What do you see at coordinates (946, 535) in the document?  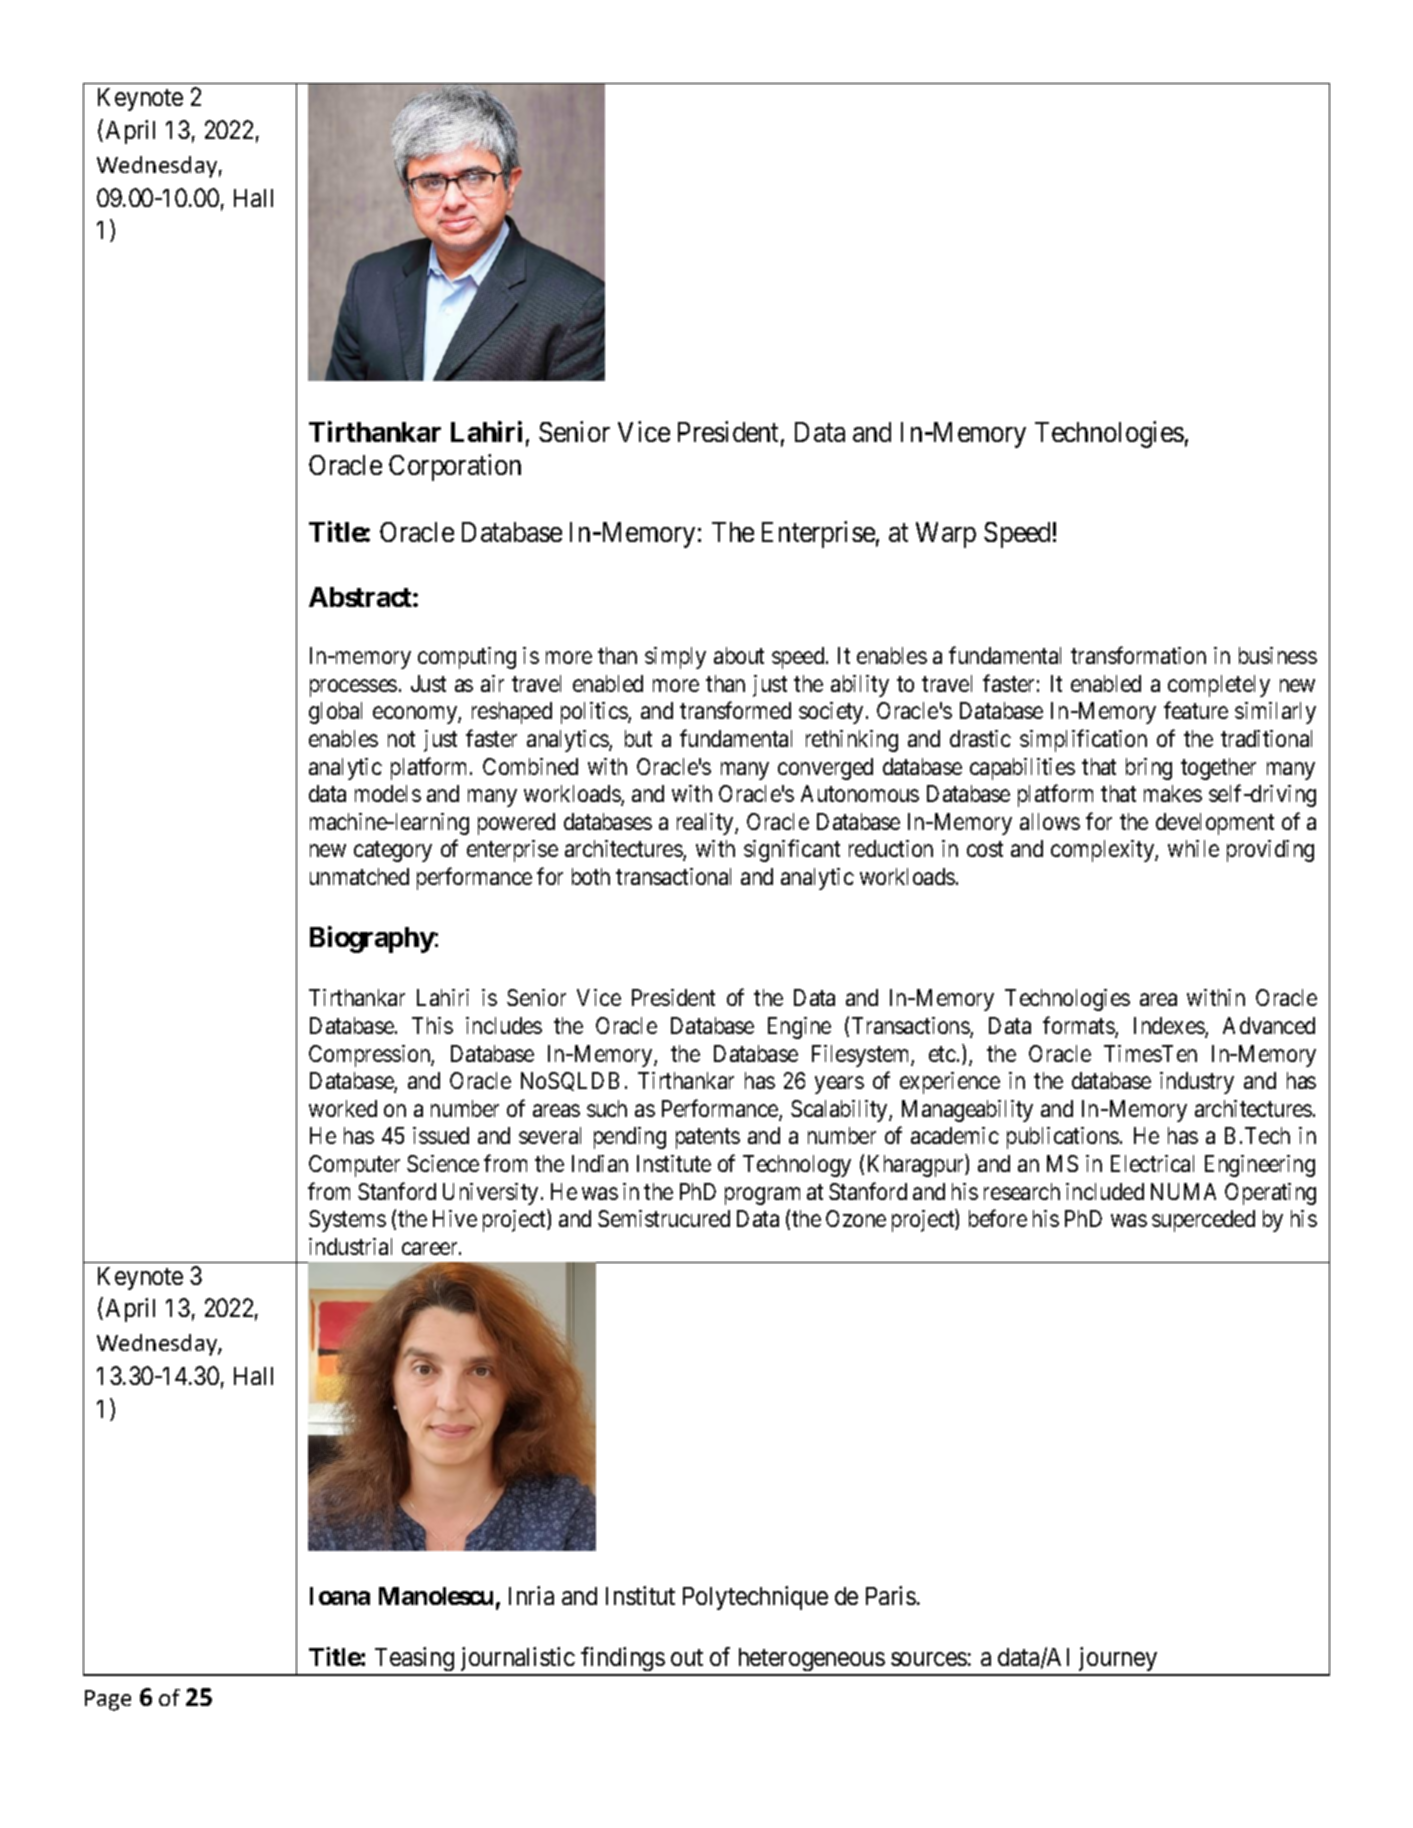 I see `Warp` at bounding box center [946, 535].
